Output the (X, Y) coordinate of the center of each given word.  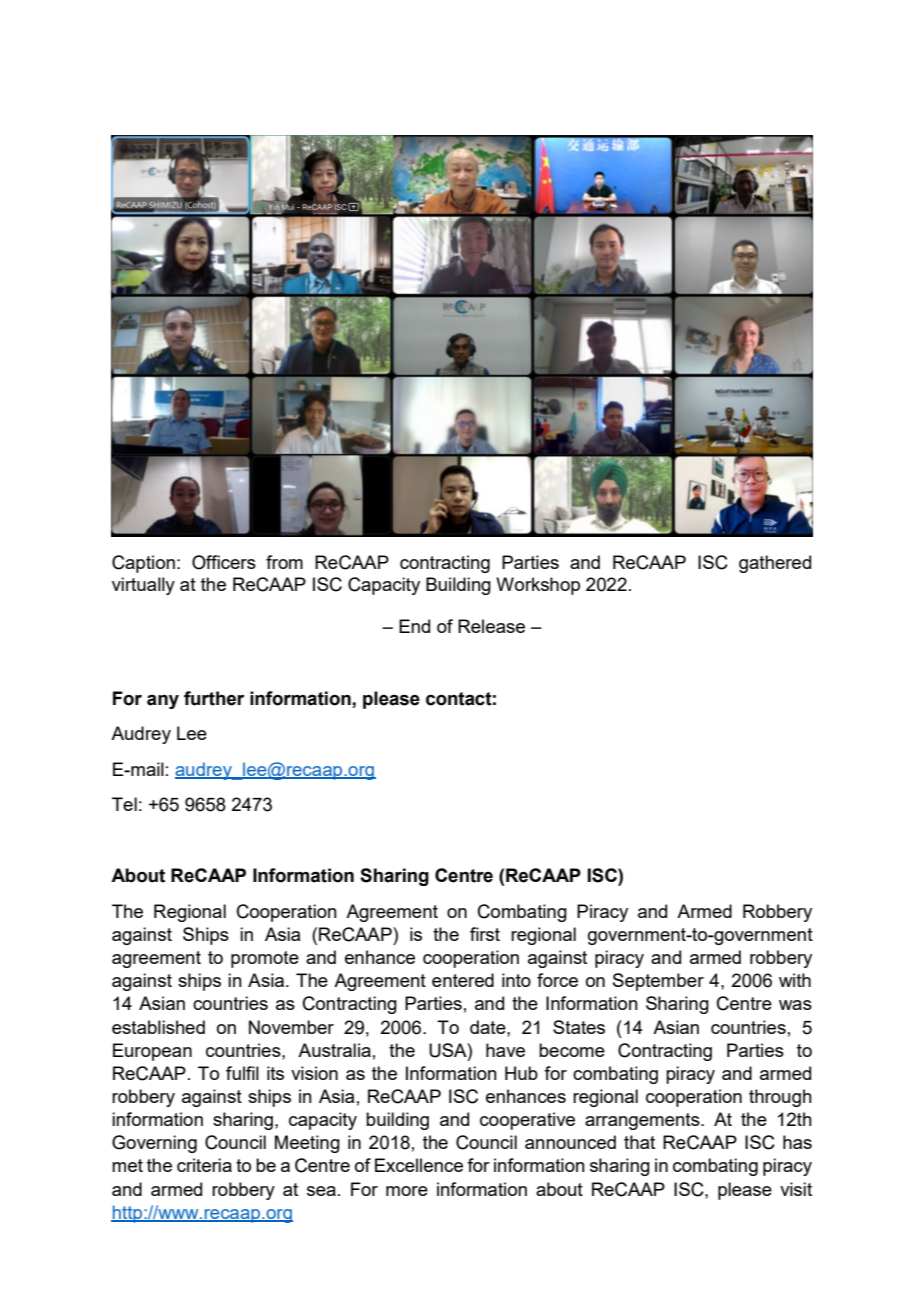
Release (491, 626)
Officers (224, 562)
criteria (204, 1165)
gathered (775, 564)
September (658, 982)
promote (265, 959)
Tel (124, 804)
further (214, 698)
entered (463, 980)
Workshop (538, 586)
